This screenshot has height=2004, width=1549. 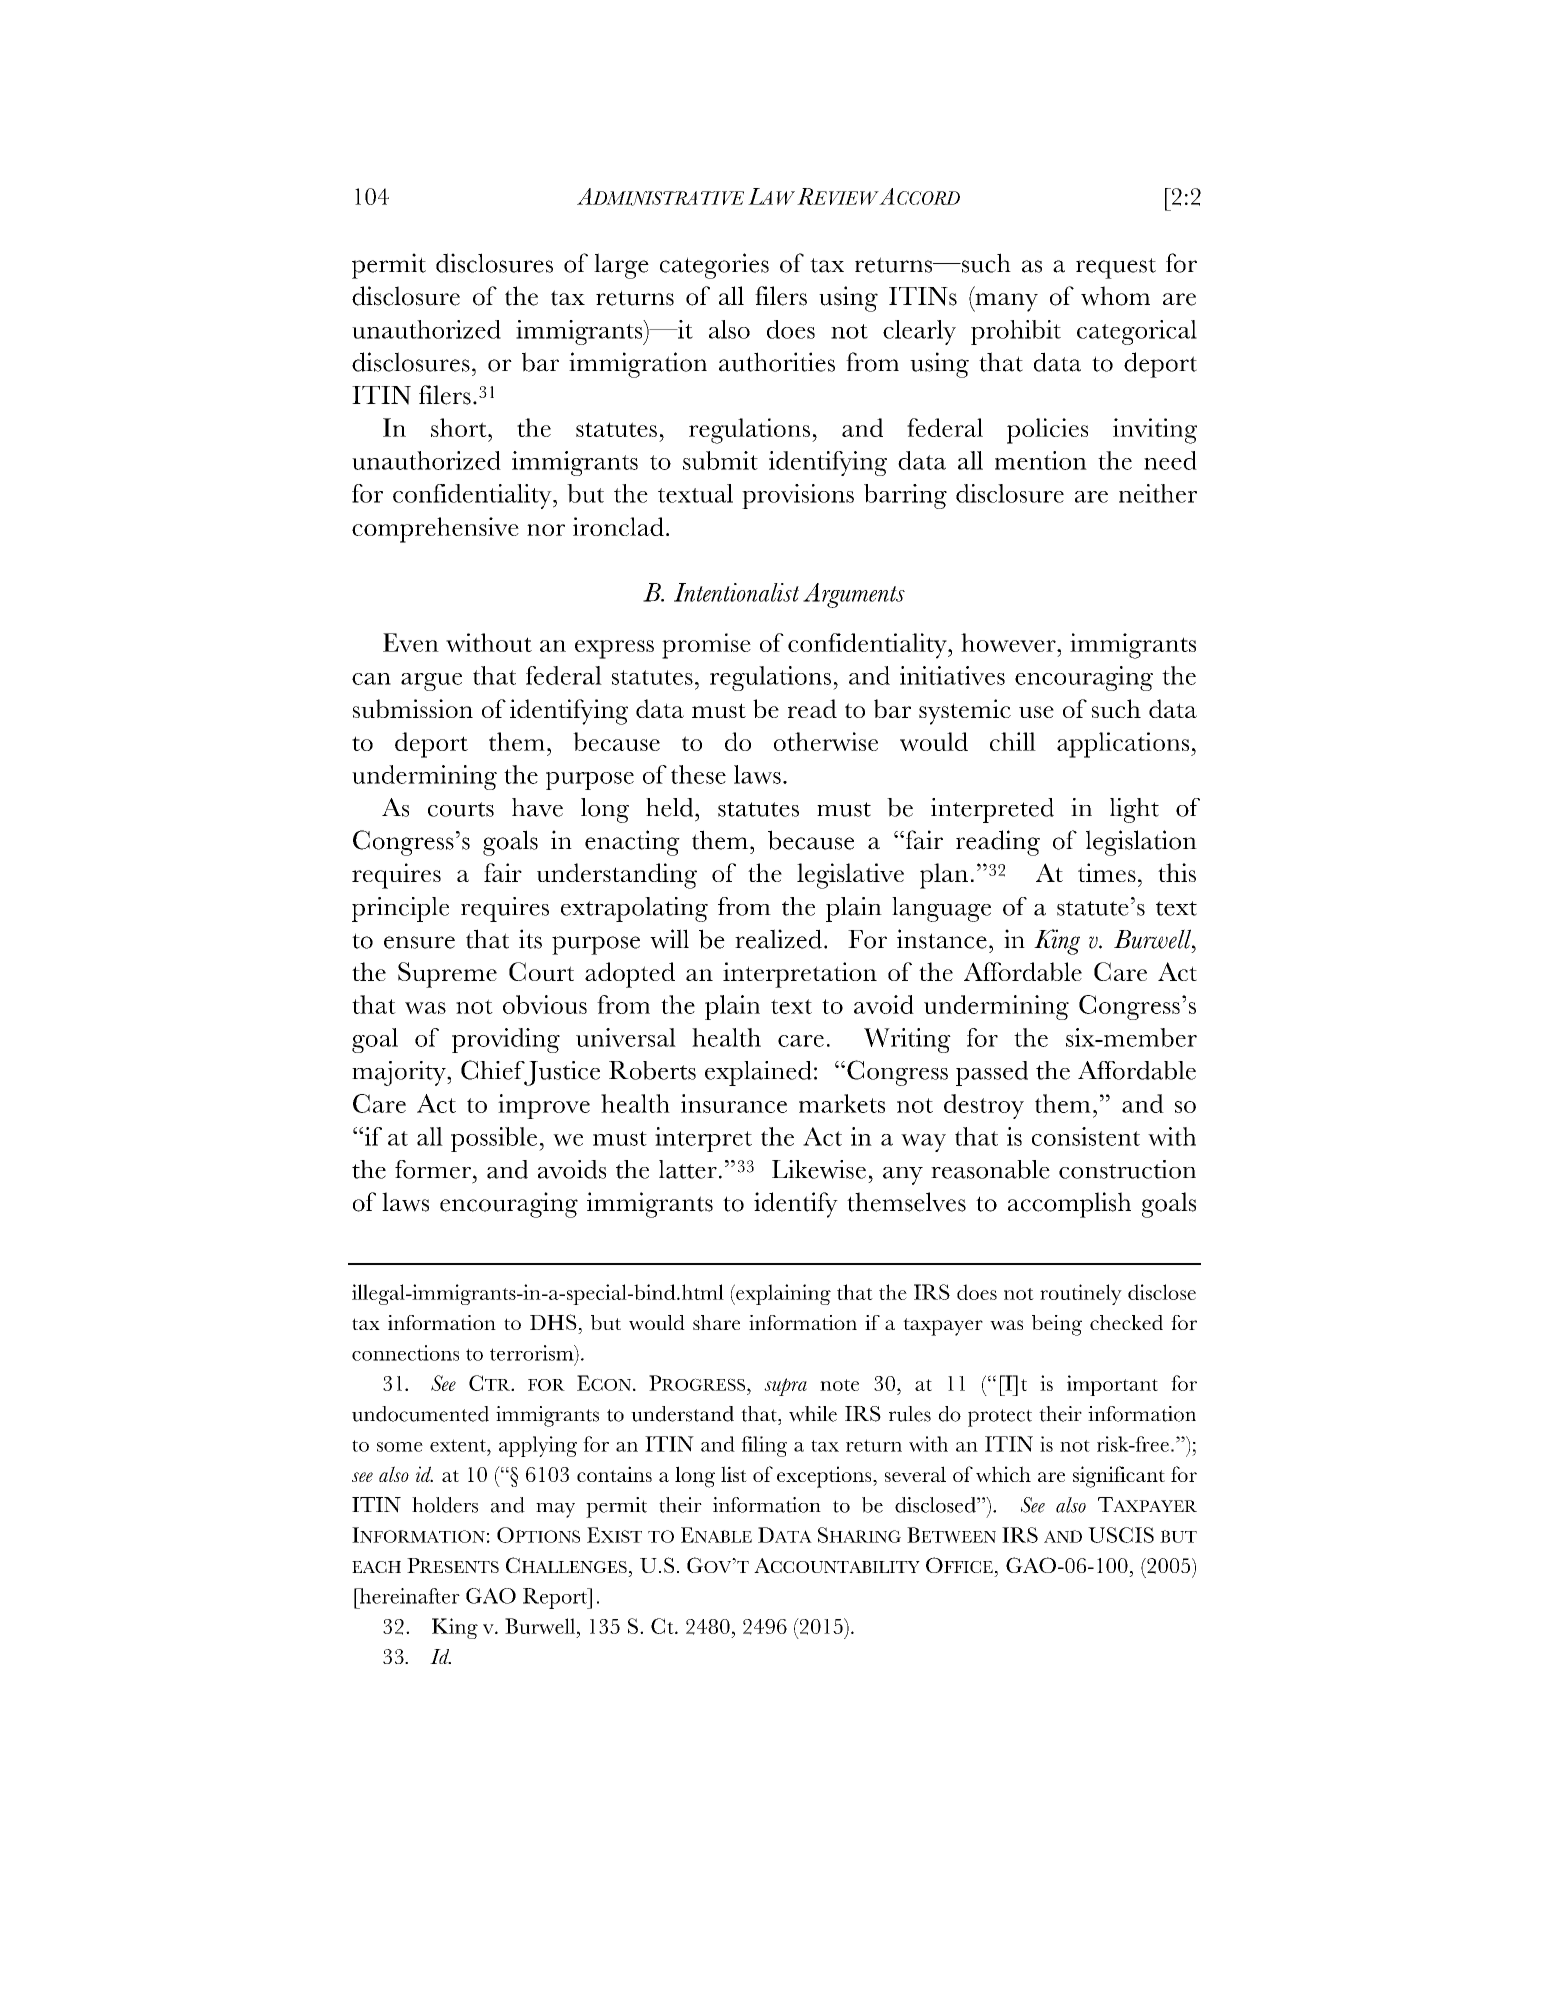 What do you see at coordinates (778, 939) in the screenshot?
I see `realized` at bounding box center [778, 939].
